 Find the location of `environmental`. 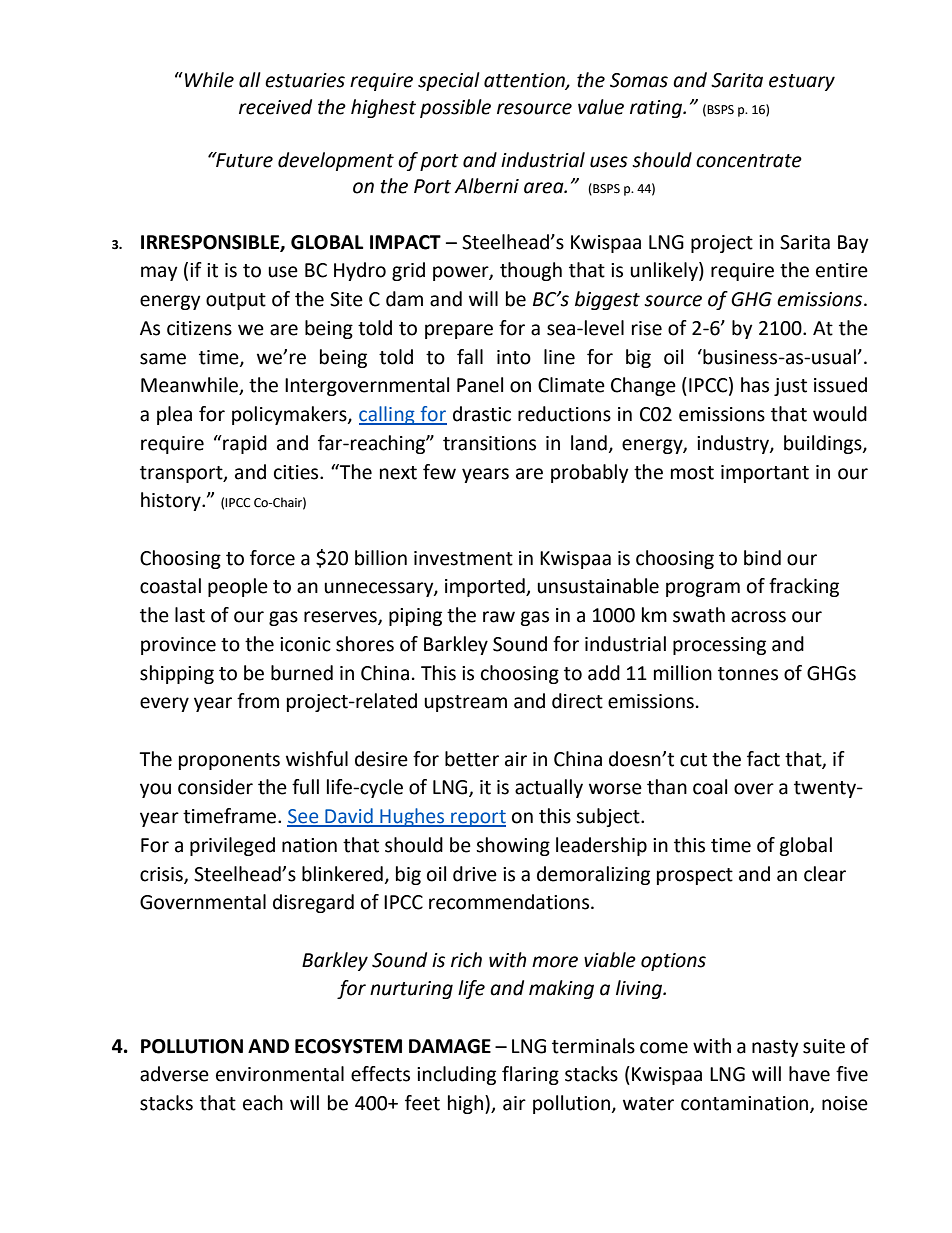

environmental is located at coordinates (280, 1074).
